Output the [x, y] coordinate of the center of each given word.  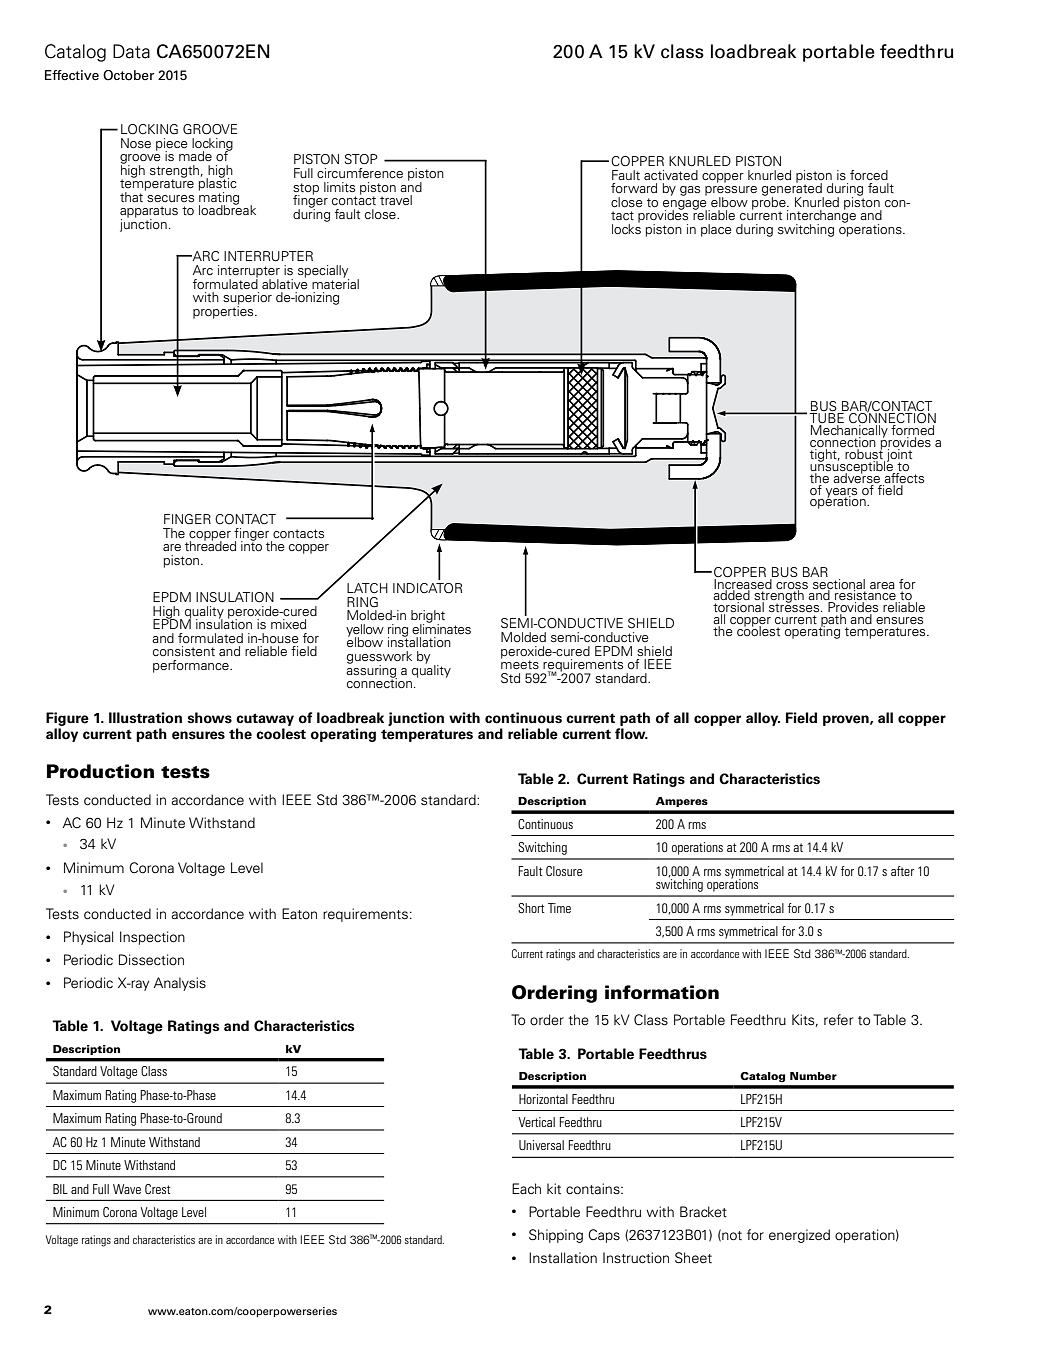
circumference [360, 173]
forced [869, 175]
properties [224, 311]
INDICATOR [427, 588]
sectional [838, 583]
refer [838, 1020]
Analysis [180, 984]
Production [100, 771]
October [128, 75]
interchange [821, 216]
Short [531, 908]
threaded [210, 545]
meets [520, 663]
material [335, 282]
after [902, 871]
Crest [158, 1189]
